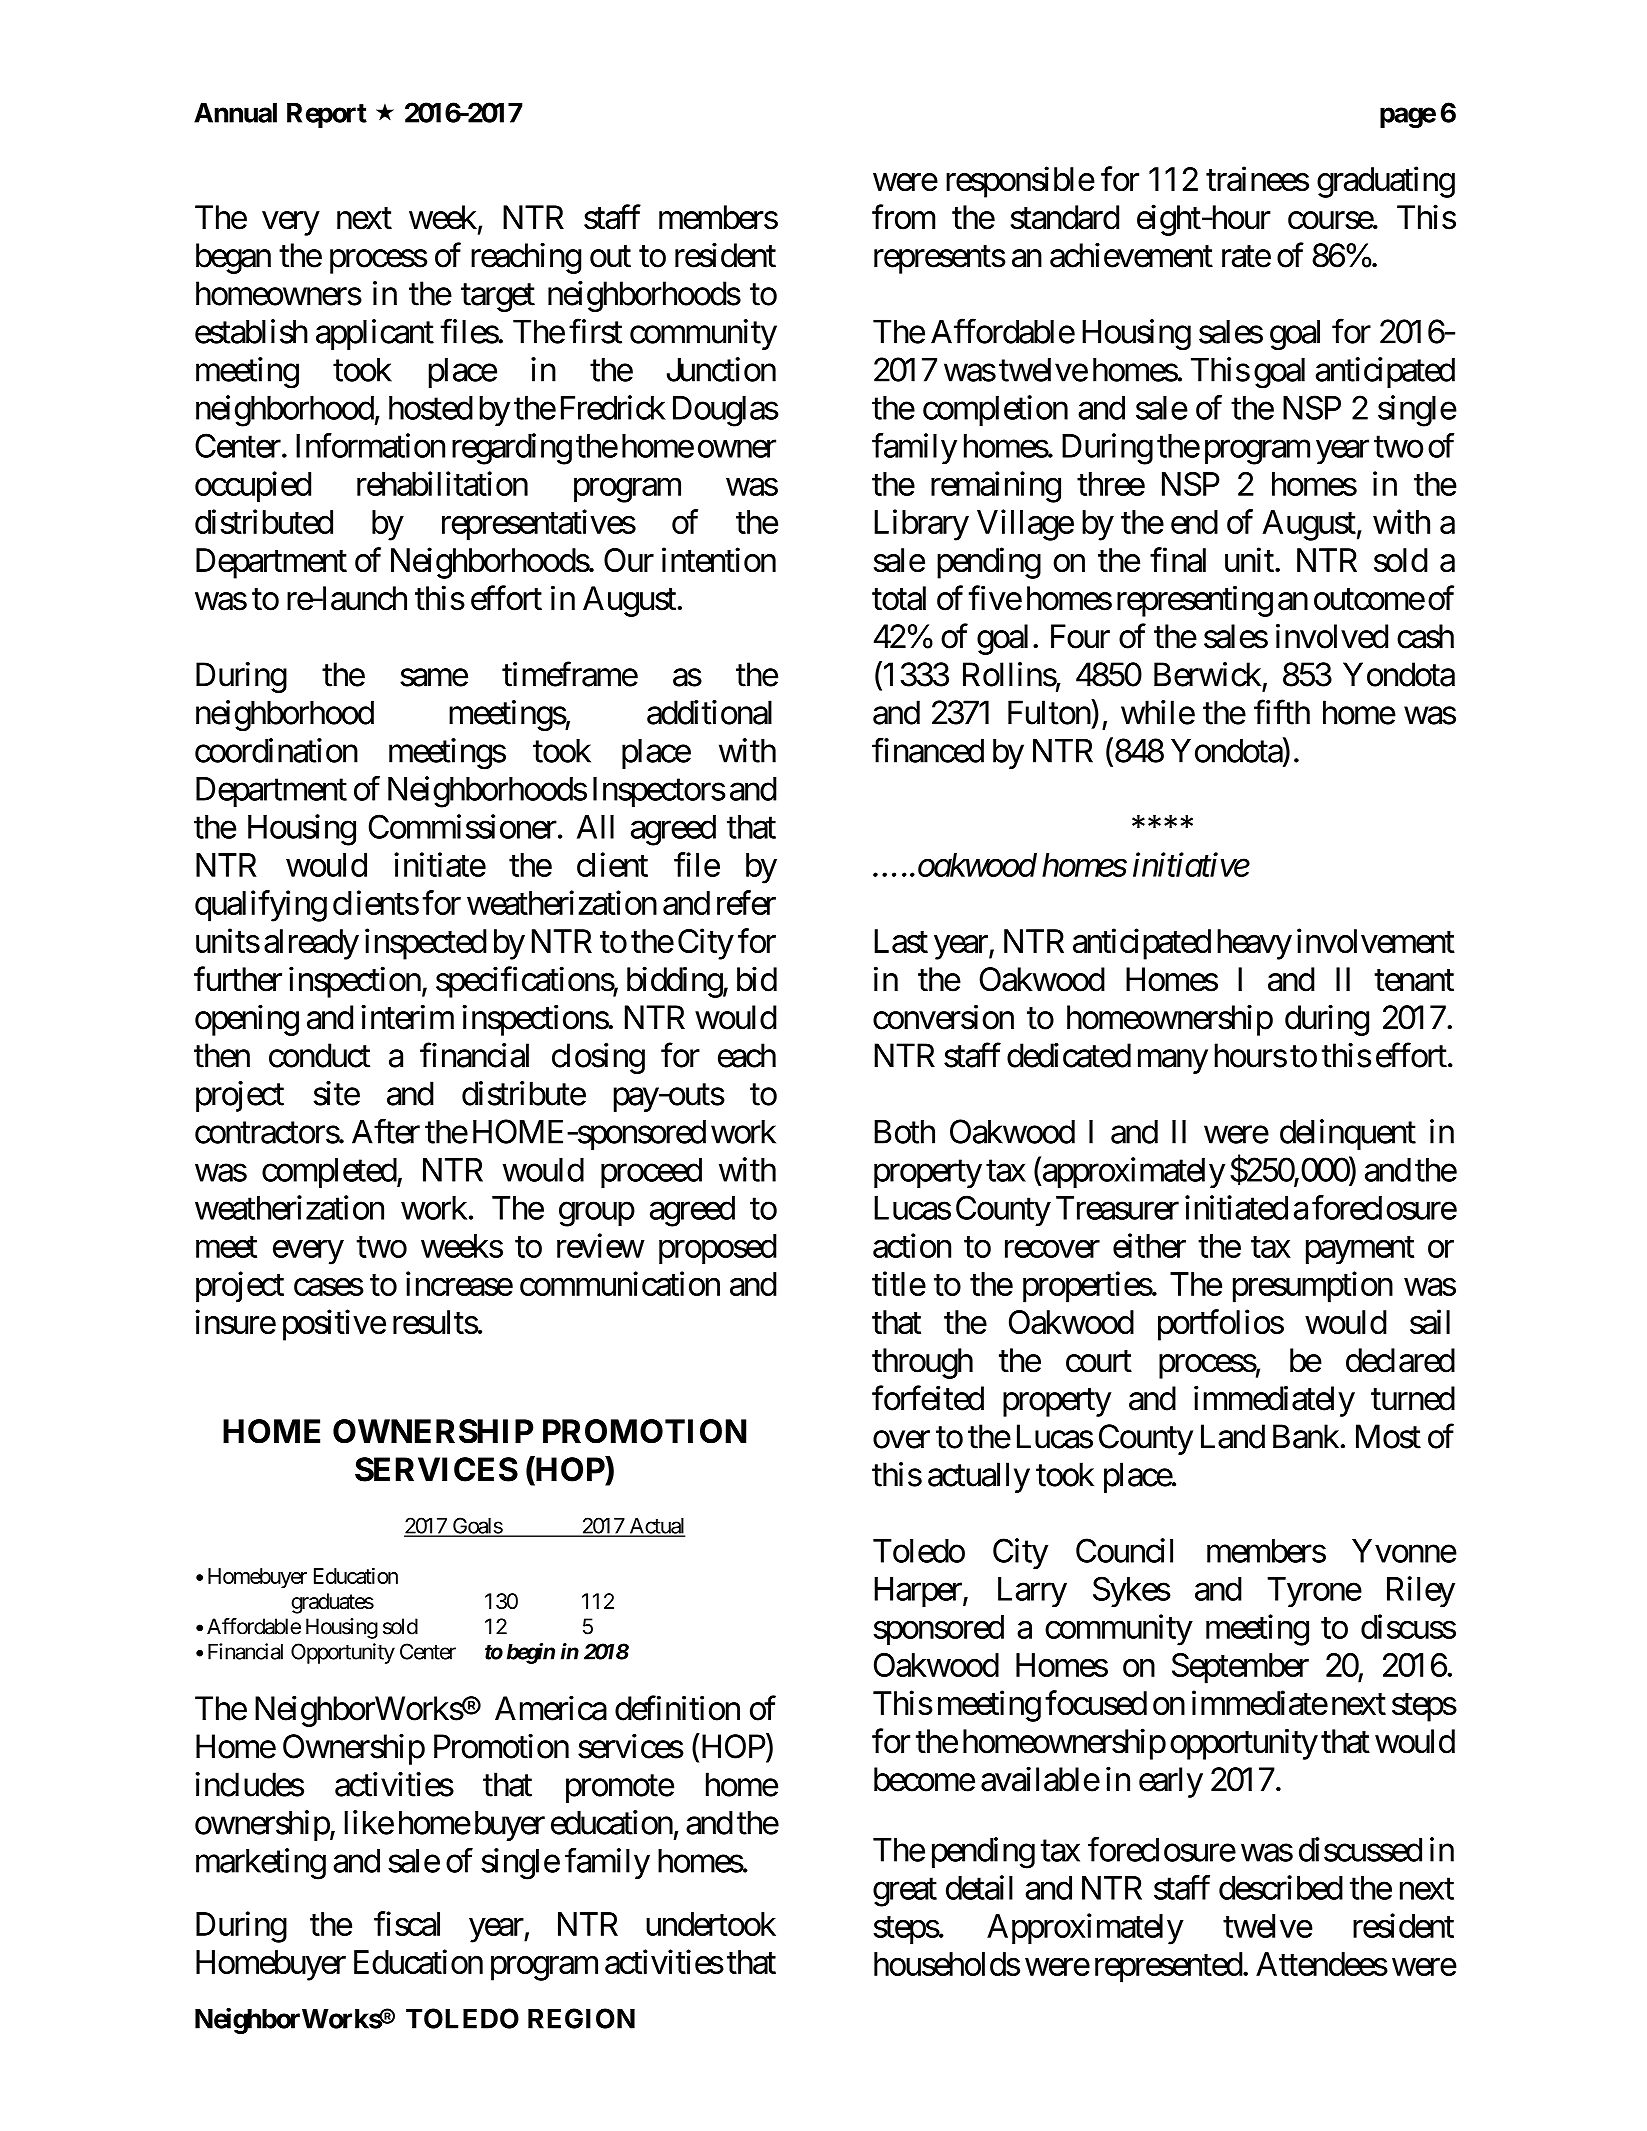 The width and height of the page is (1647, 2131). Describe the element at coordinates (1306, 1436) in the page. I see `Bank` at that location.
